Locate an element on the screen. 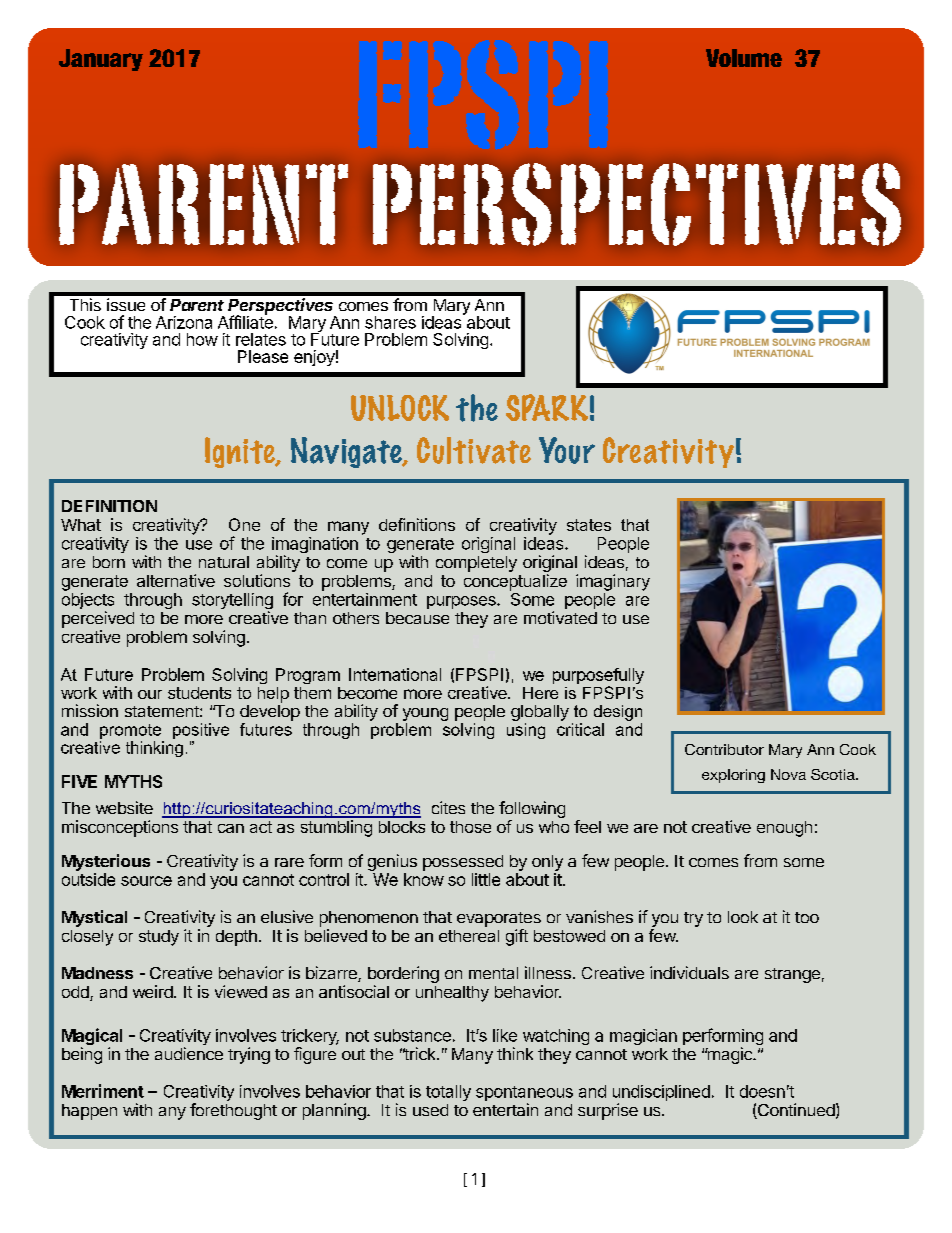 The height and width of the screenshot is (1233, 952). audience is located at coordinates (189, 1053).
